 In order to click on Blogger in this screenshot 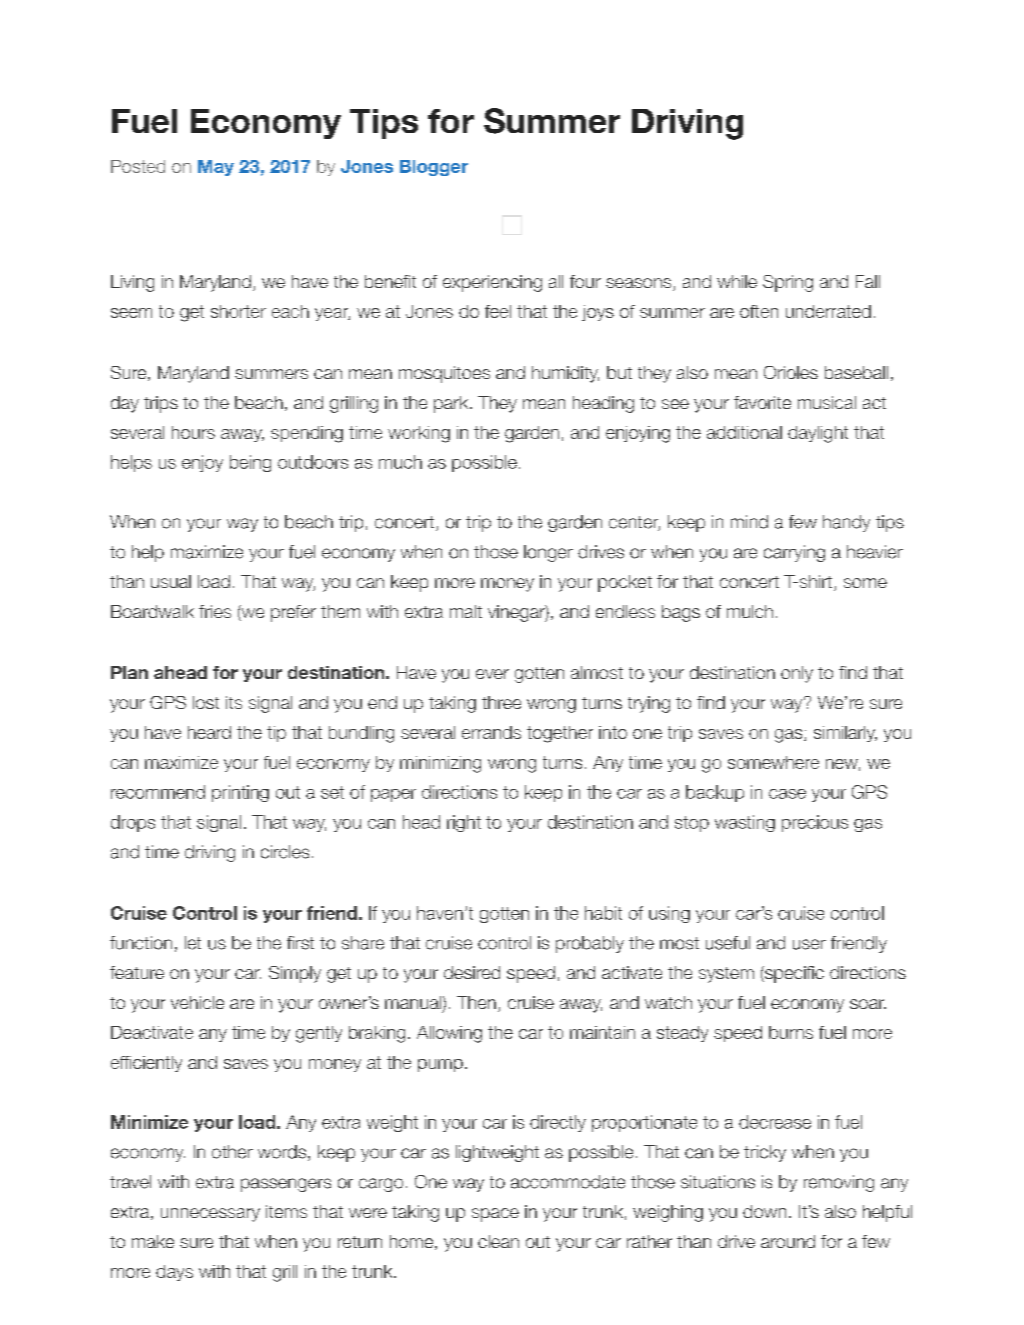, I will do `click(434, 168)`.
